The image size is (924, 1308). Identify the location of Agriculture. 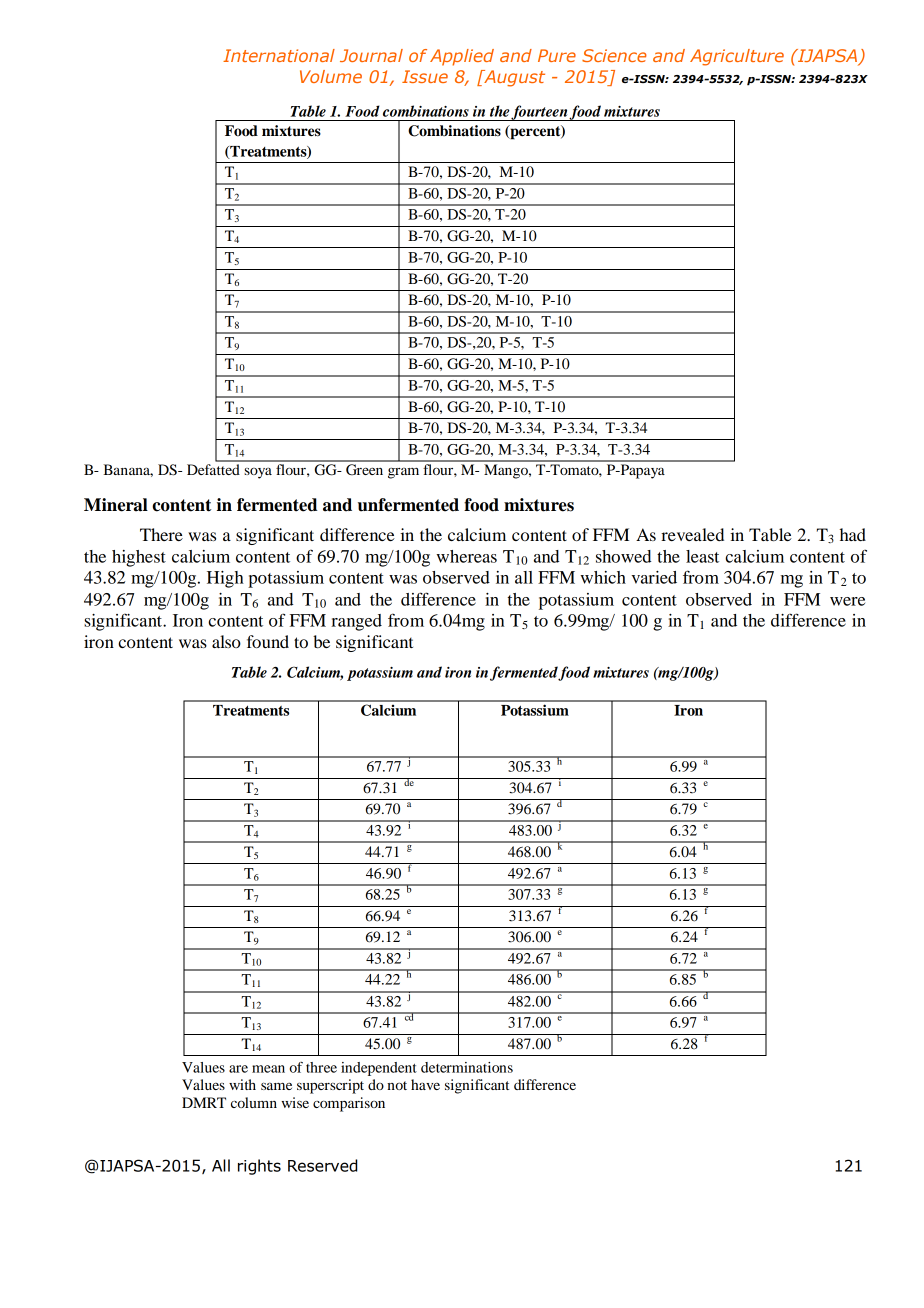
(737, 57).
